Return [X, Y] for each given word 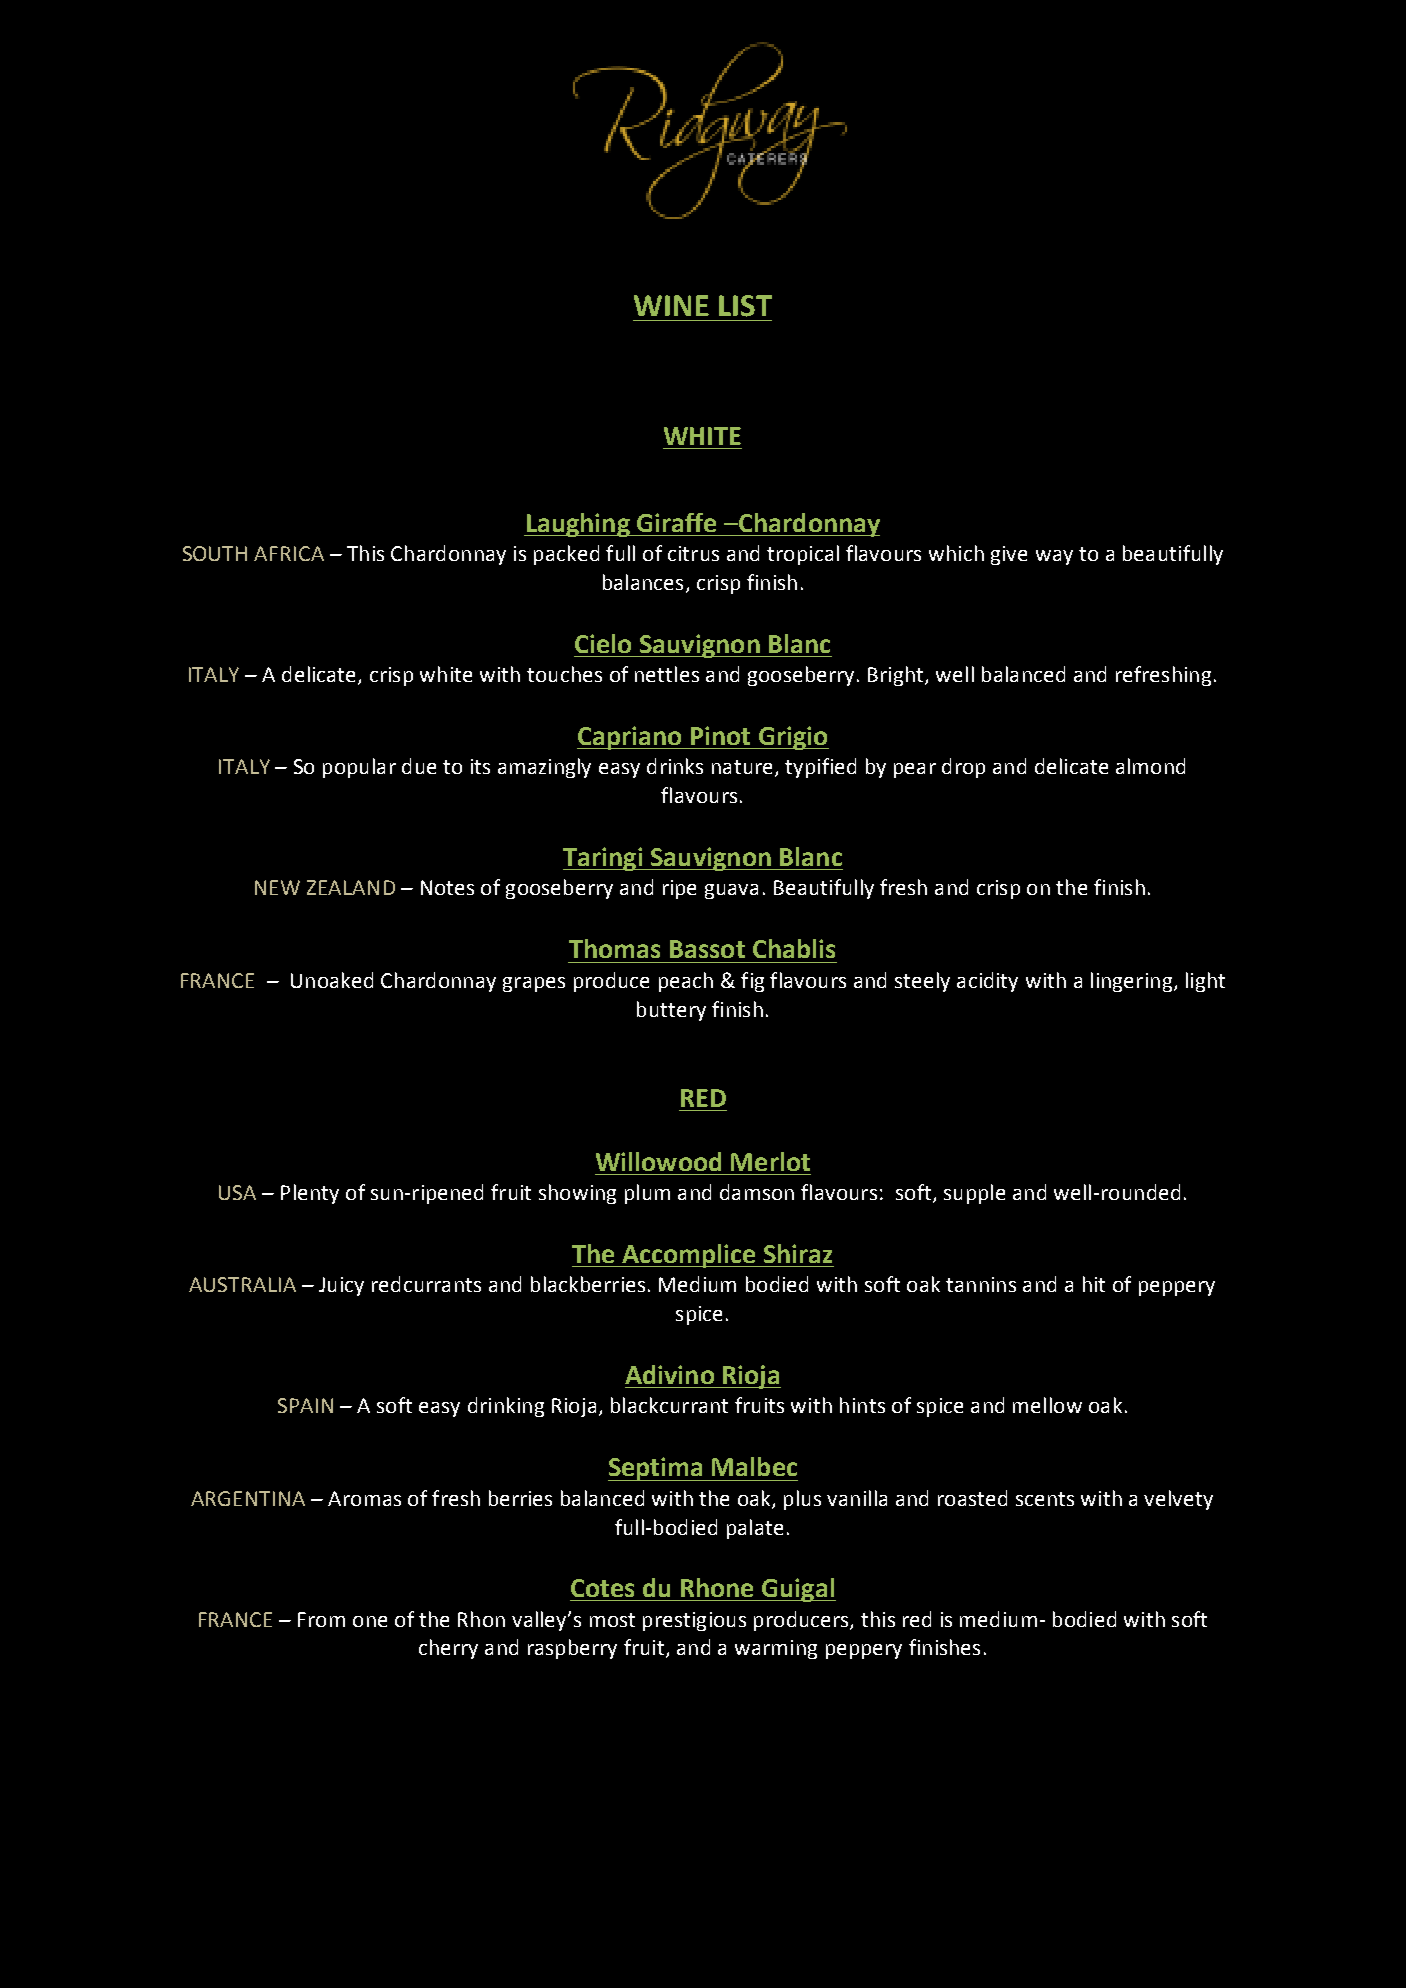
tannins [981, 1284]
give [1009, 555]
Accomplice [689, 1256]
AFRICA [289, 553]
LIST [745, 306]
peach [686, 982]
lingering [1131, 982]
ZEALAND [351, 887]
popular [359, 768]
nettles [667, 674]
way [1054, 557]
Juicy [341, 1286]
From [321, 1619]
